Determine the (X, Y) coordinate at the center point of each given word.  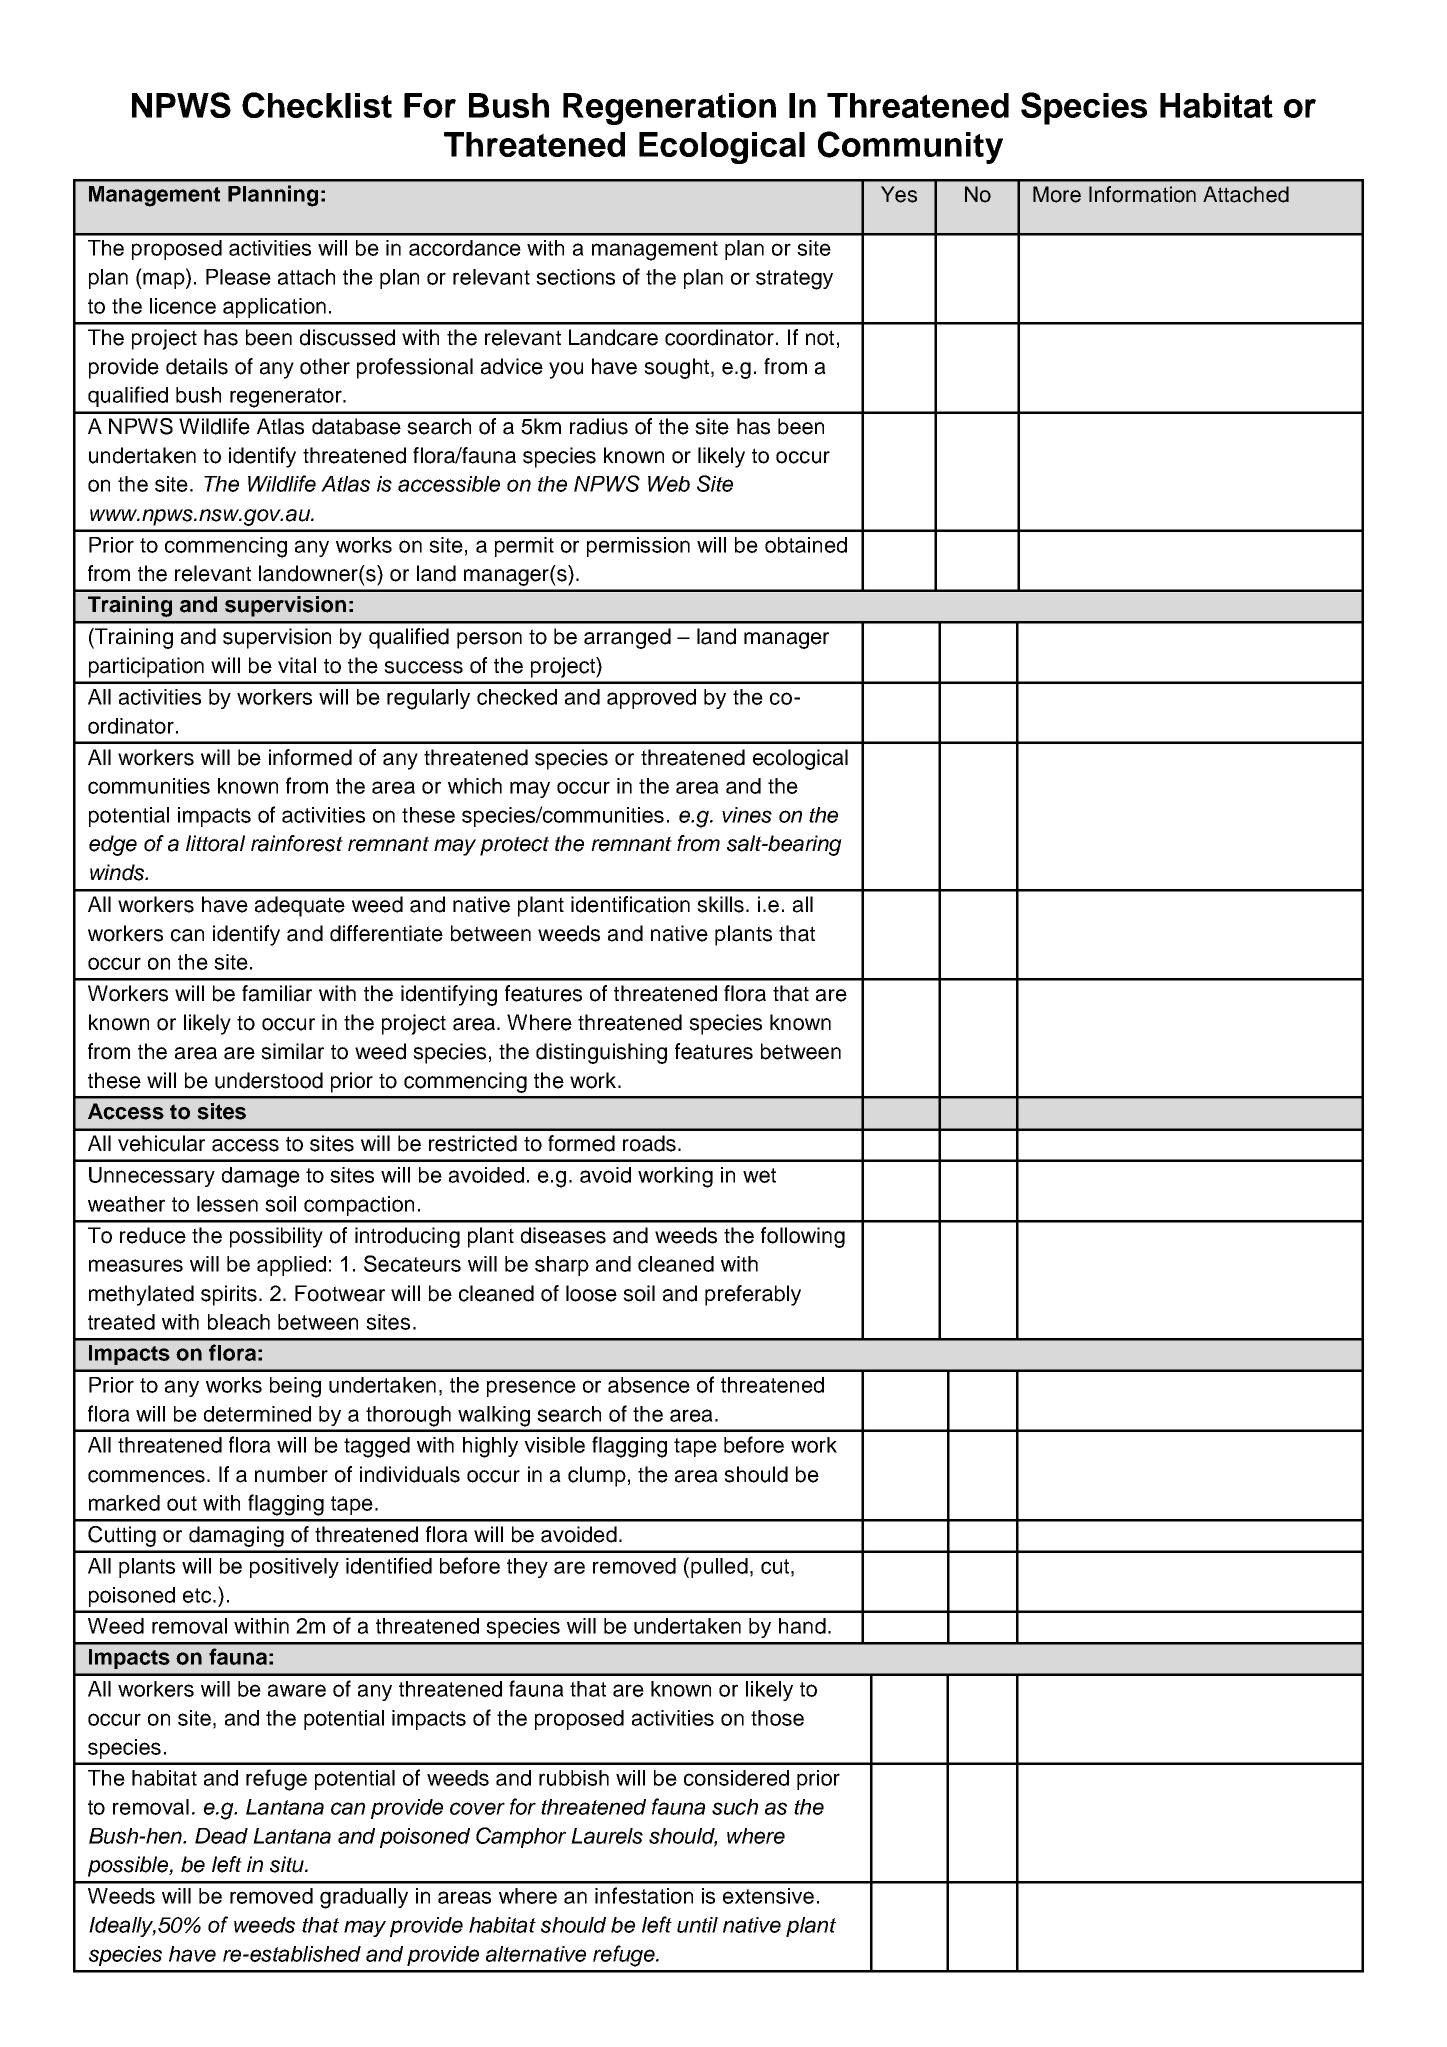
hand (802, 1626)
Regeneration (669, 109)
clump (597, 1476)
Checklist (317, 105)
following (803, 1237)
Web (669, 484)
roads (651, 1143)
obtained (806, 545)
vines (747, 815)
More (1057, 194)
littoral (215, 843)
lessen (227, 1204)
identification (630, 904)
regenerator (287, 398)
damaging (236, 1536)
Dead (221, 1836)
